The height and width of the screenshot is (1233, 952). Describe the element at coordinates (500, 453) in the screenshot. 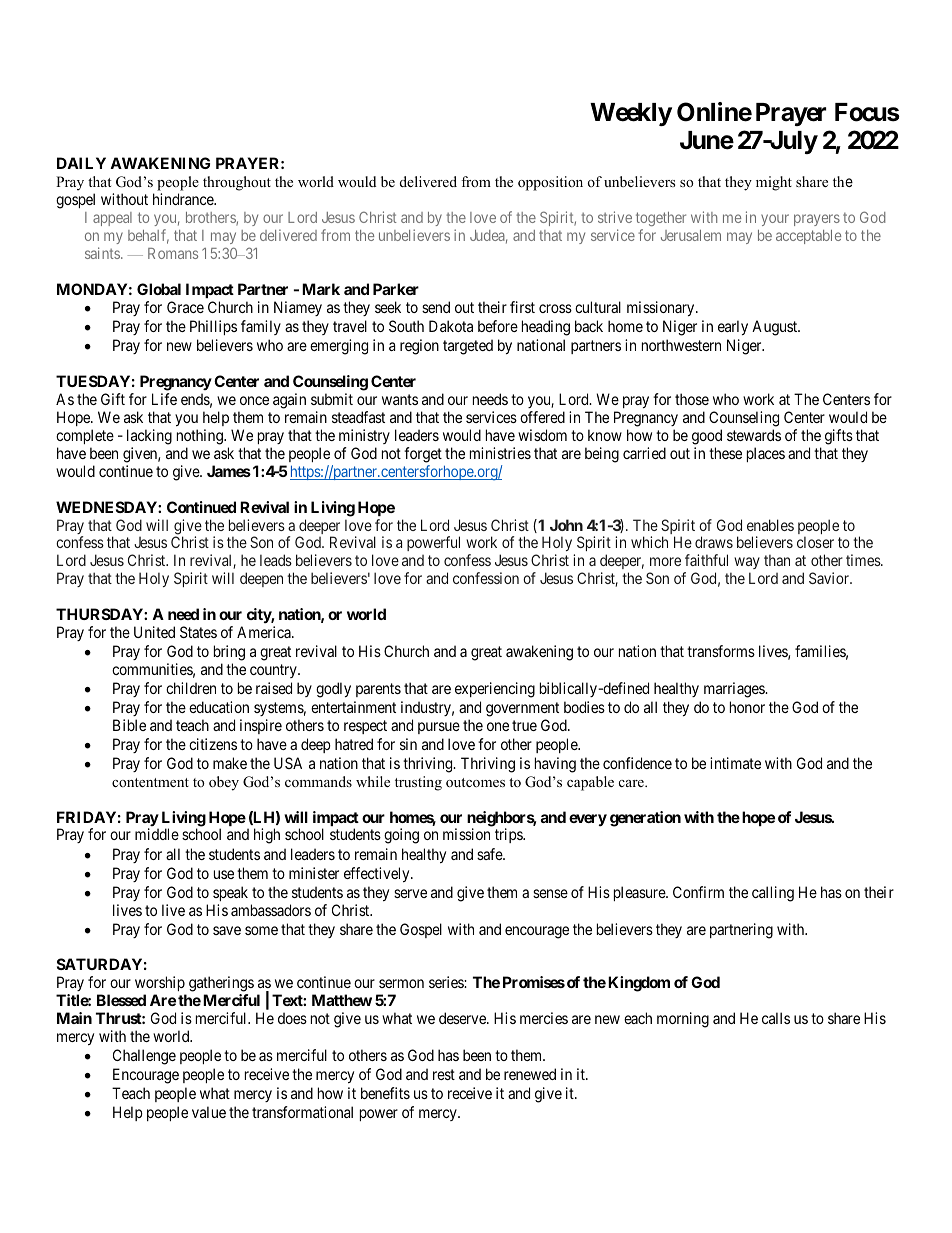

I see `ministries` at that location.
